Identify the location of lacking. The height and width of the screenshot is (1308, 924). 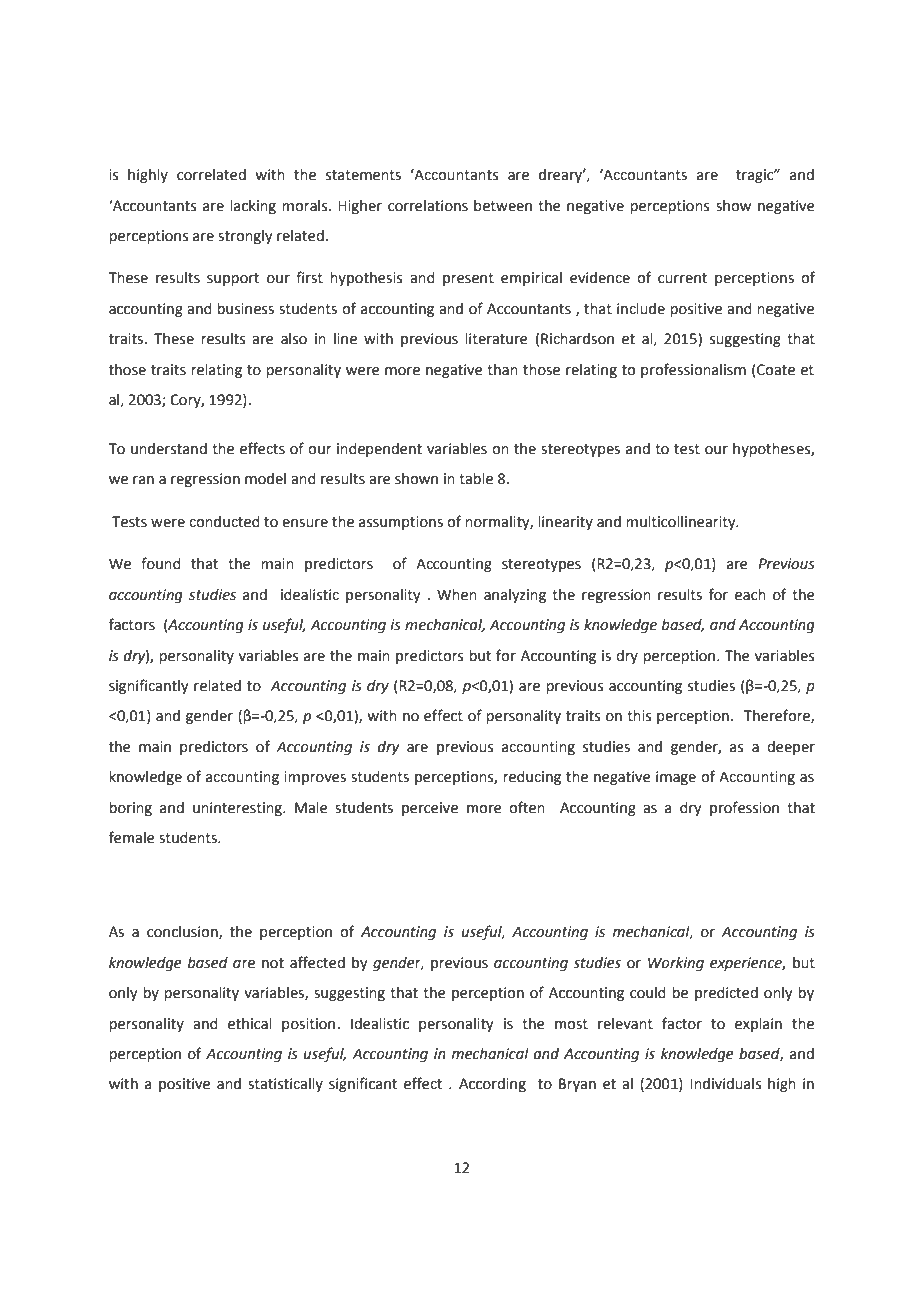
(253, 207).
